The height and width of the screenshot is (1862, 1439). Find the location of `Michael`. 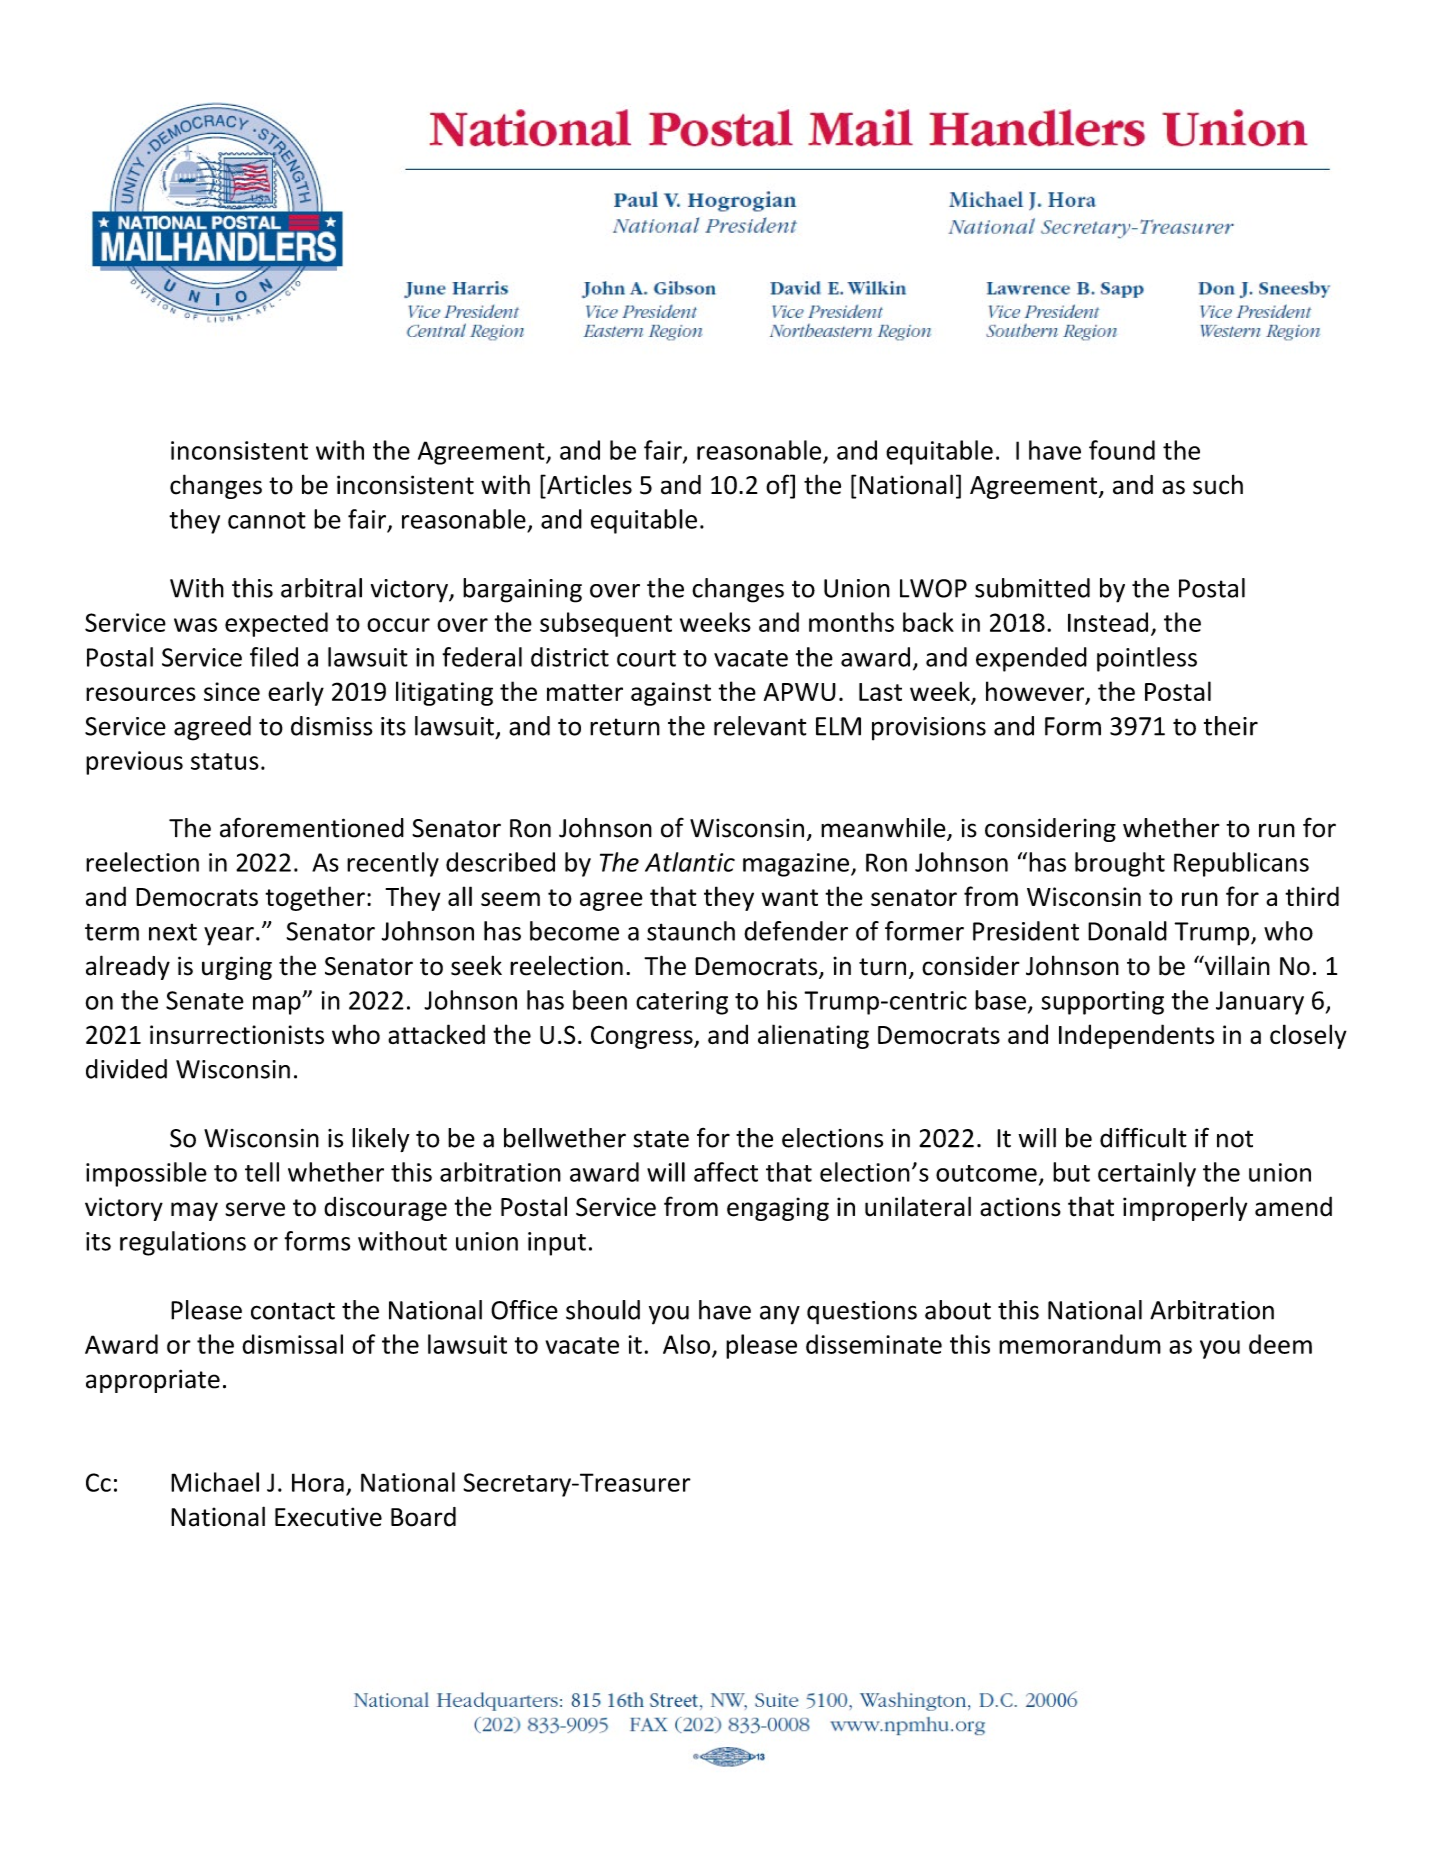

Michael is located at coordinates (215, 1482).
